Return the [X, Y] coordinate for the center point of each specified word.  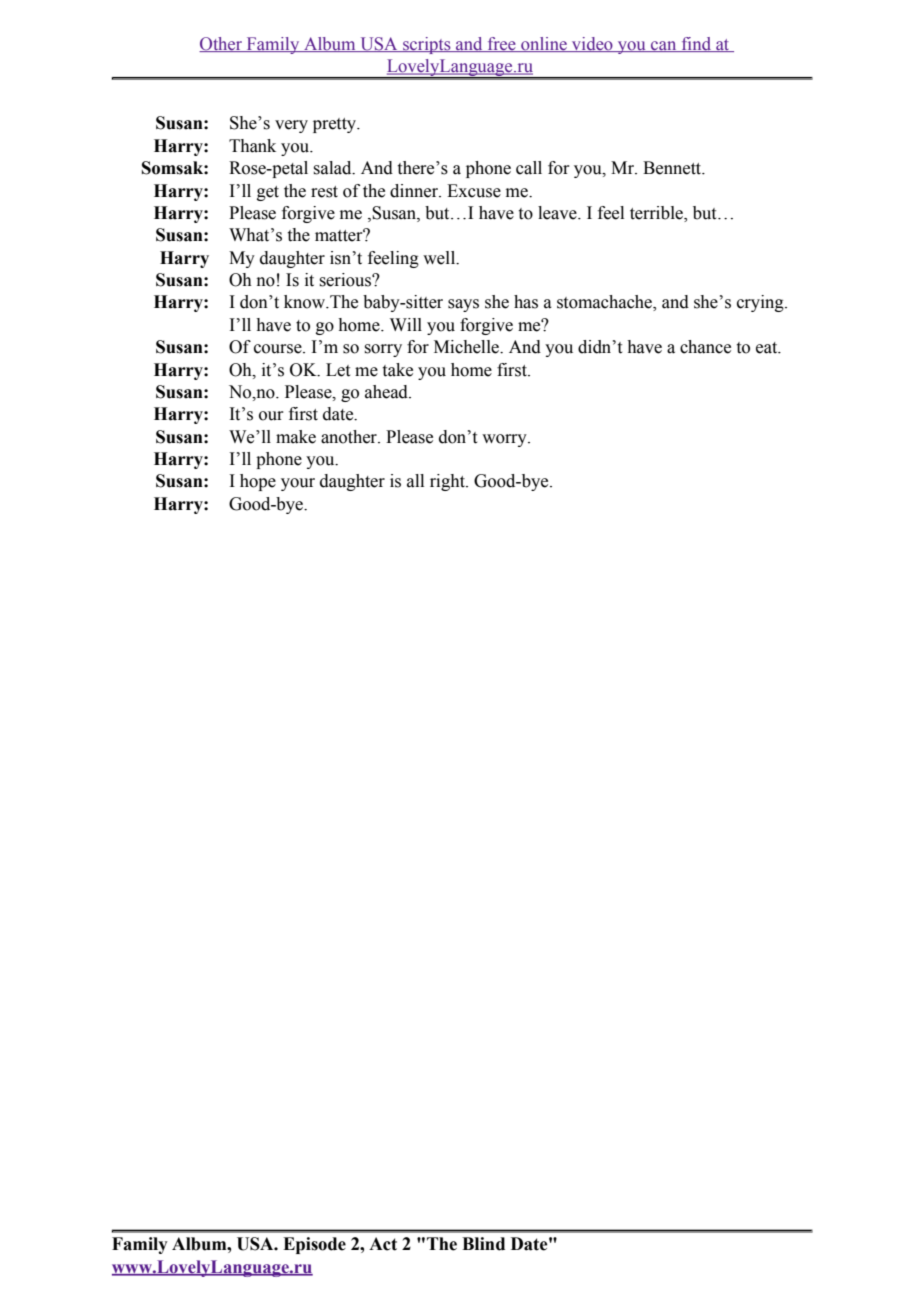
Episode [314, 1245]
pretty [336, 125]
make [296, 437]
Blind [483, 1244]
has [526, 302]
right [448, 482]
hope [258, 482]
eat [768, 348]
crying [761, 303]
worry [505, 440]
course [279, 349]
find [696, 44]
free [501, 44]
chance [705, 347]
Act [383, 1244]
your [298, 484]
